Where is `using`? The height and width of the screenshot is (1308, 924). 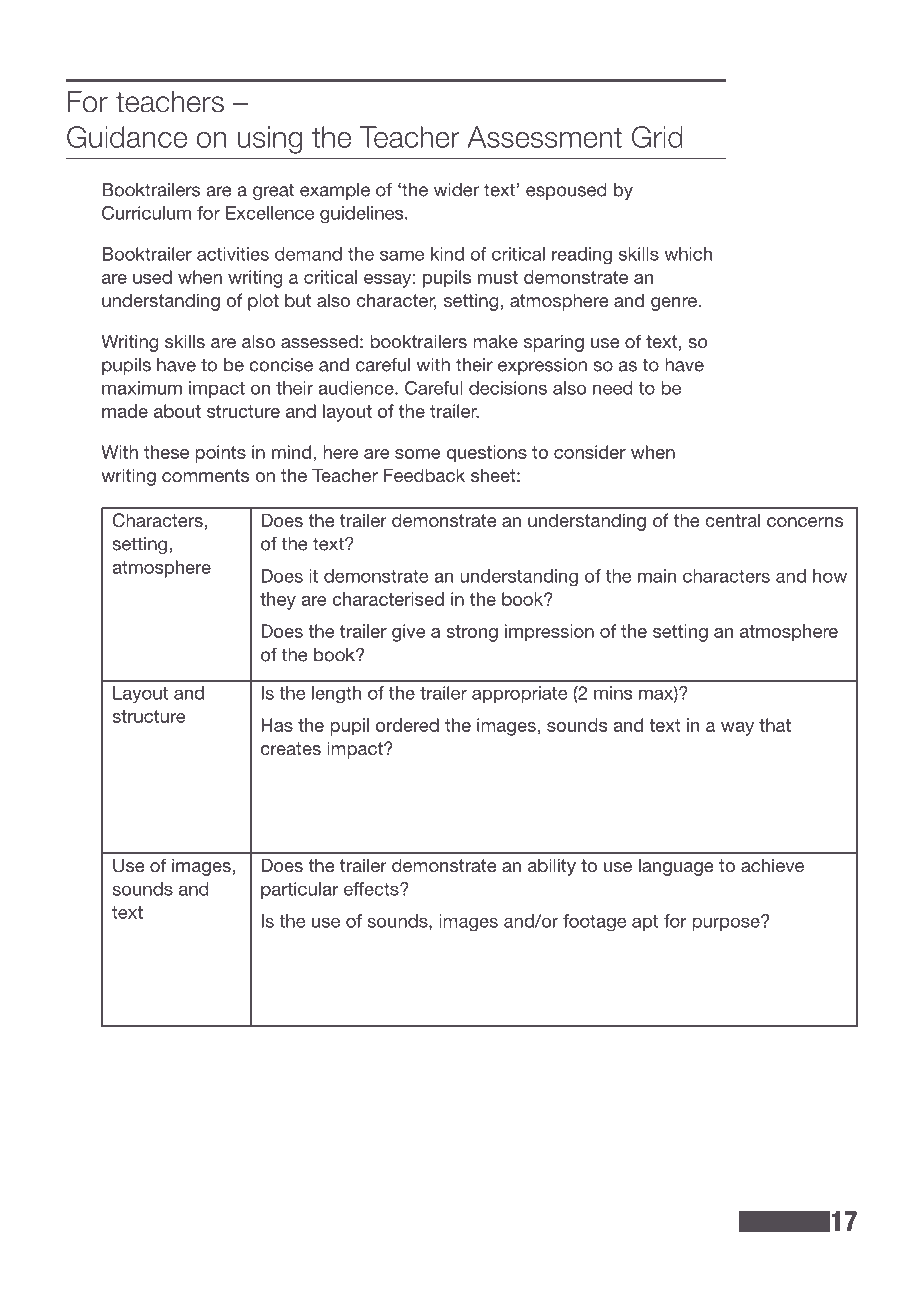
using is located at coordinates (270, 140).
